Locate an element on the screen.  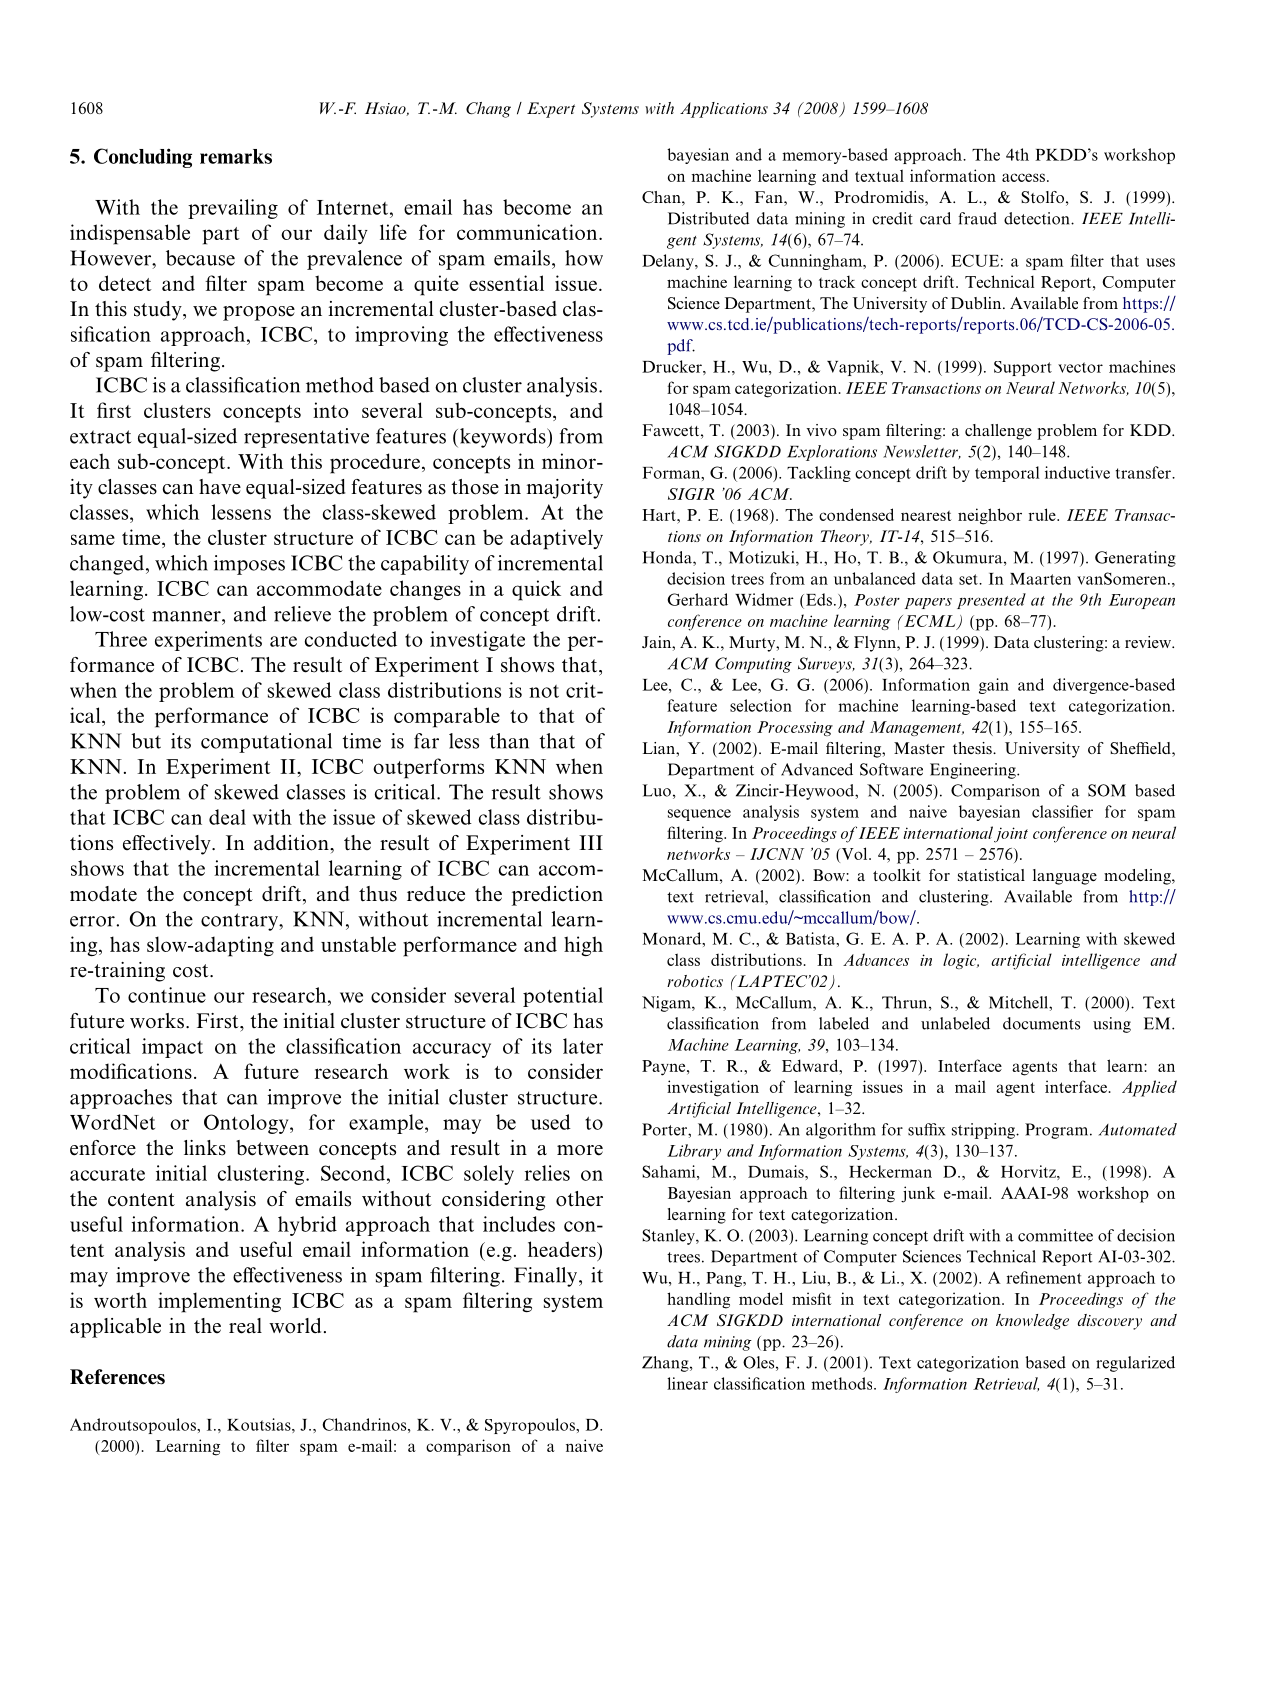
remarks is located at coordinates (236, 156).
